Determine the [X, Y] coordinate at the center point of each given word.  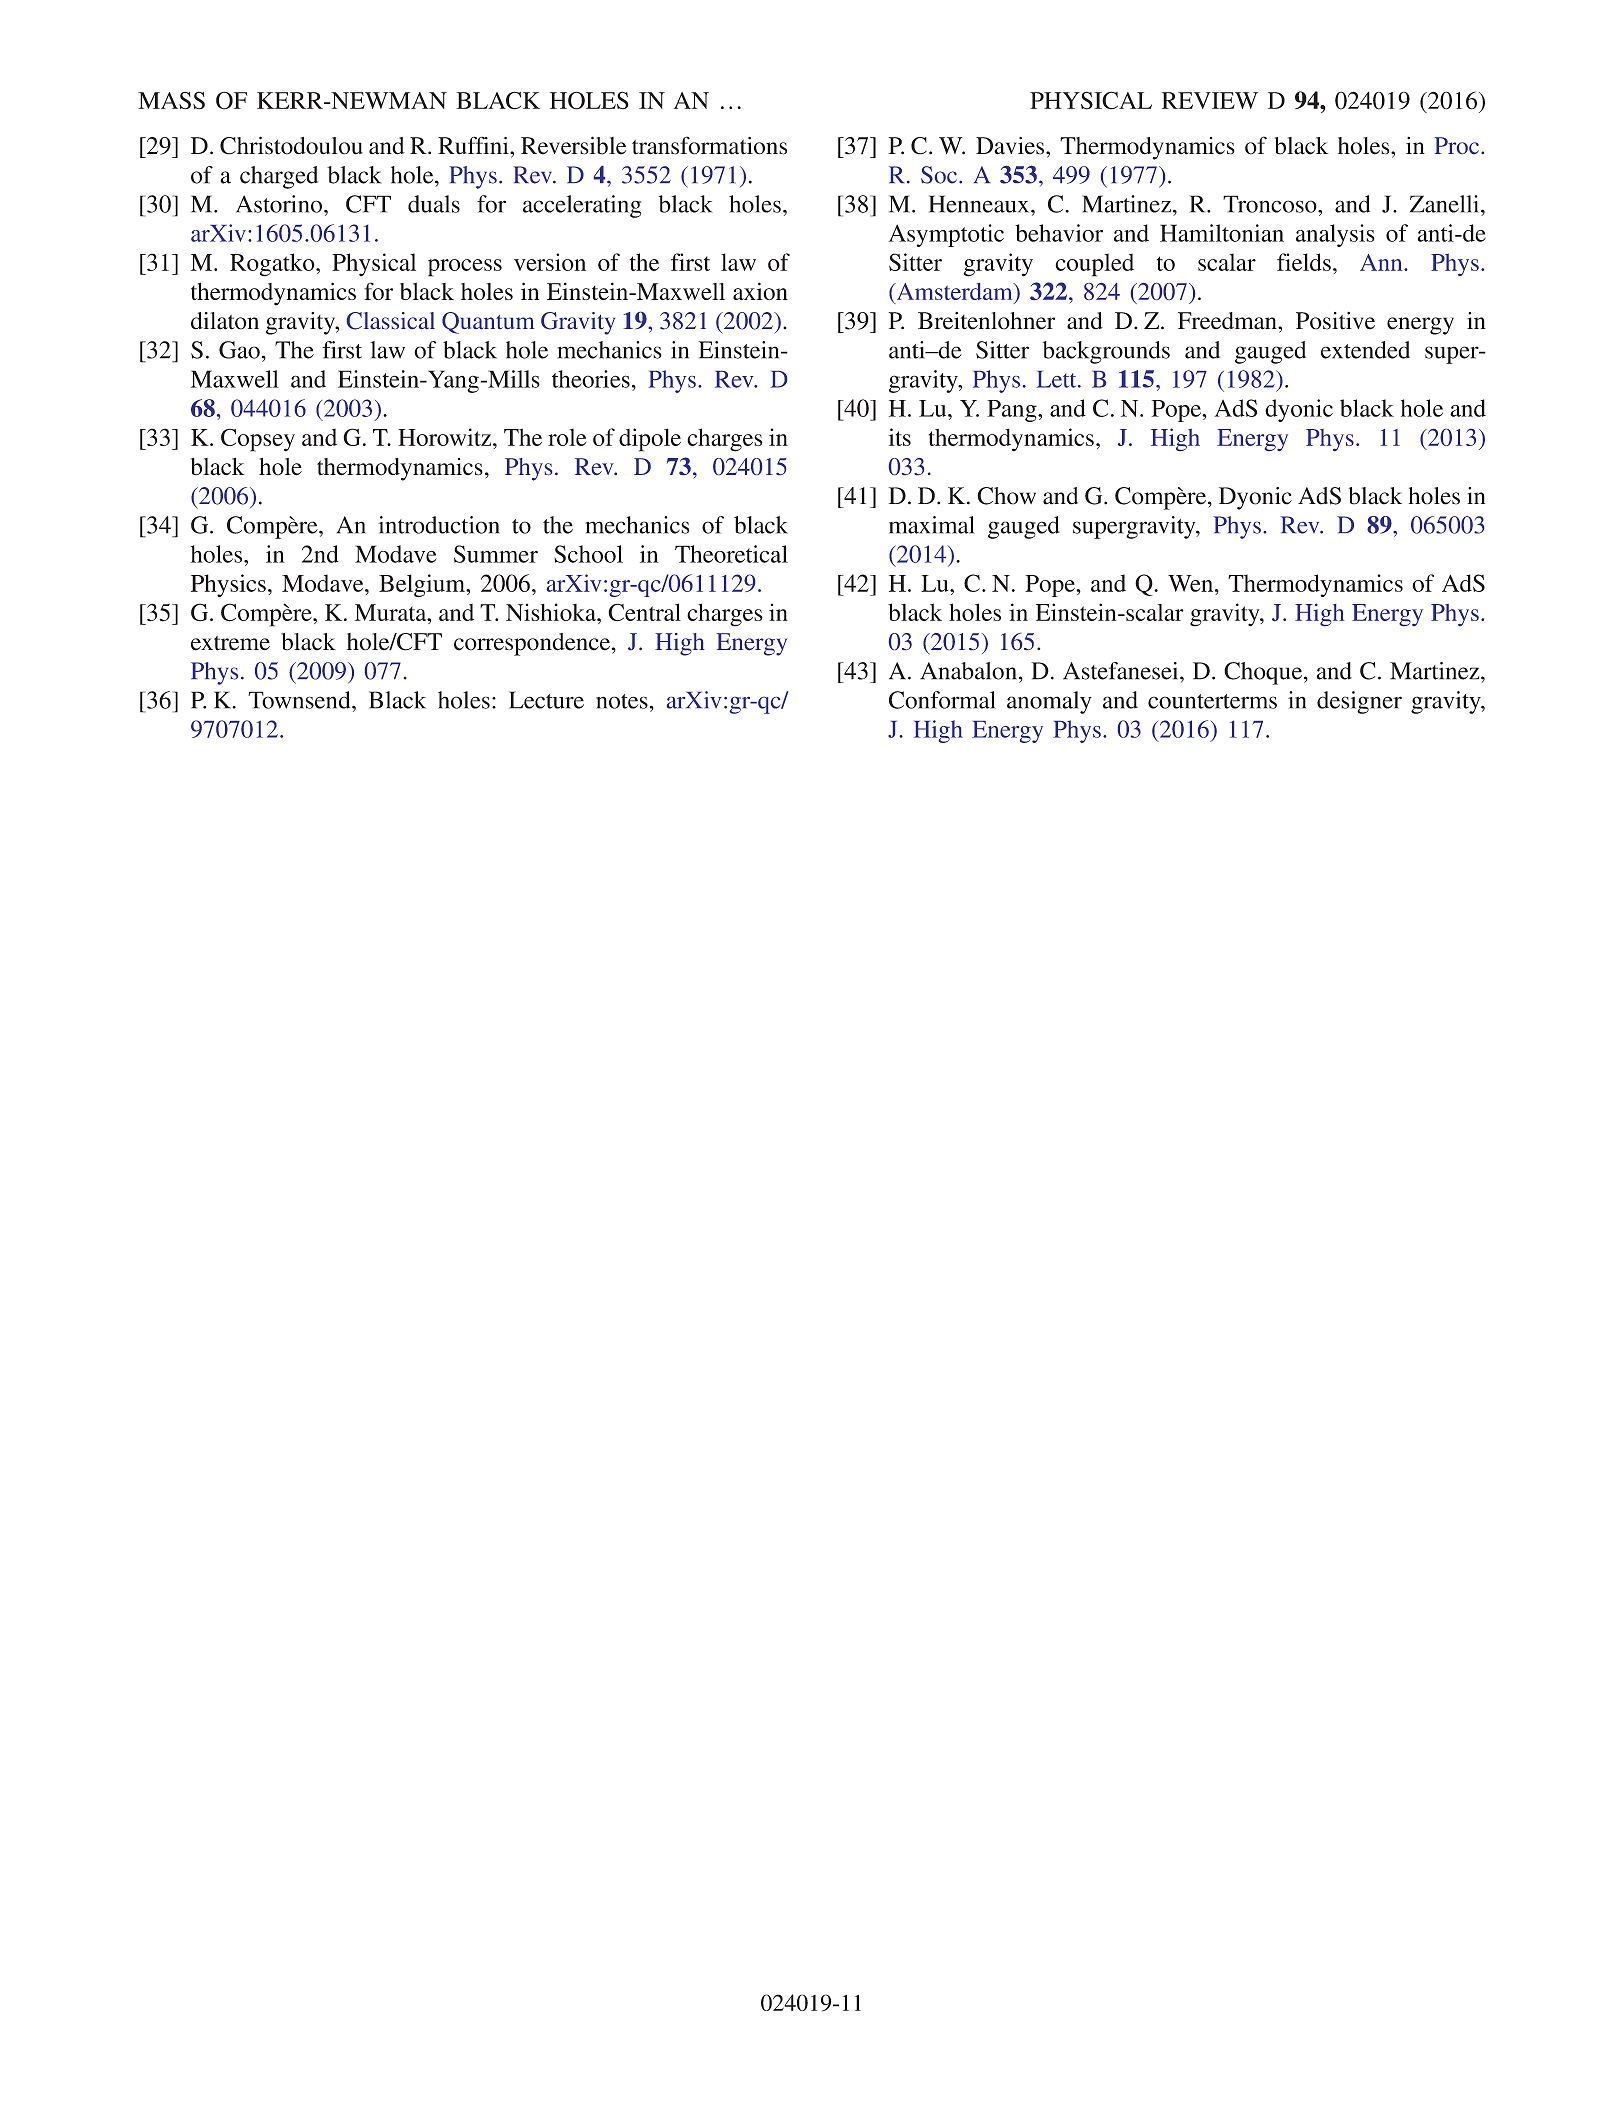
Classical [391, 321]
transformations [709, 145]
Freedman [1228, 321]
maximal [932, 525]
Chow [1006, 496]
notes [622, 701]
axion [760, 291]
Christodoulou [291, 145]
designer [1359, 702]
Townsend [300, 700]
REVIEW [1210, 100]
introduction [439, 525]
